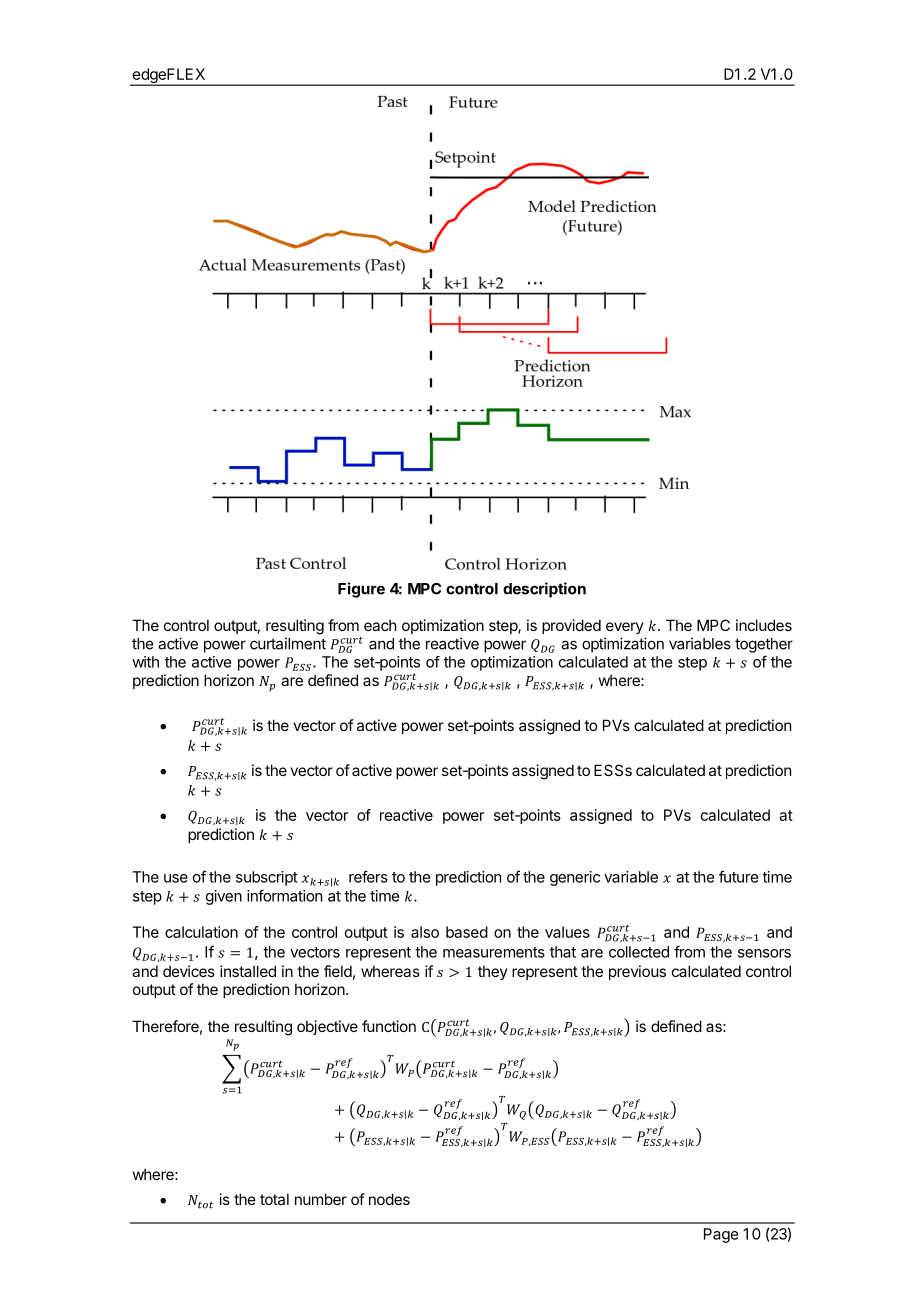  Describe the element at coordinates (224, 897) in the image. I see `given` at that location.
